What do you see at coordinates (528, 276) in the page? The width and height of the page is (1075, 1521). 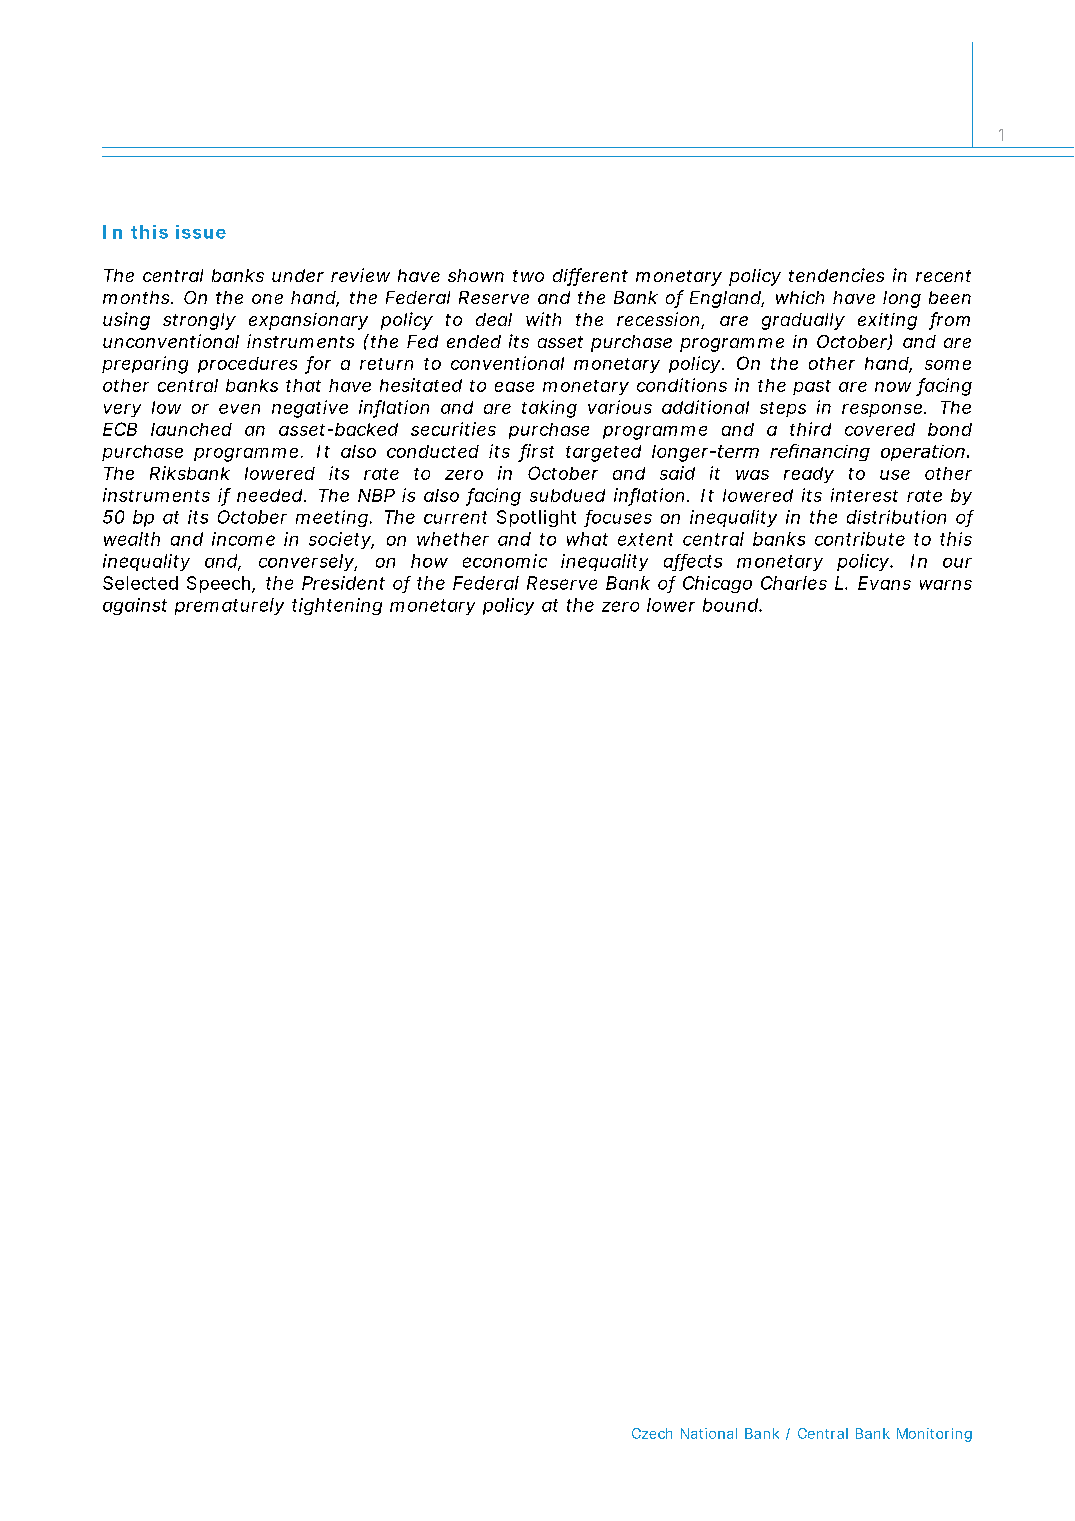 I see `two` at bounding box center [528, 276].
